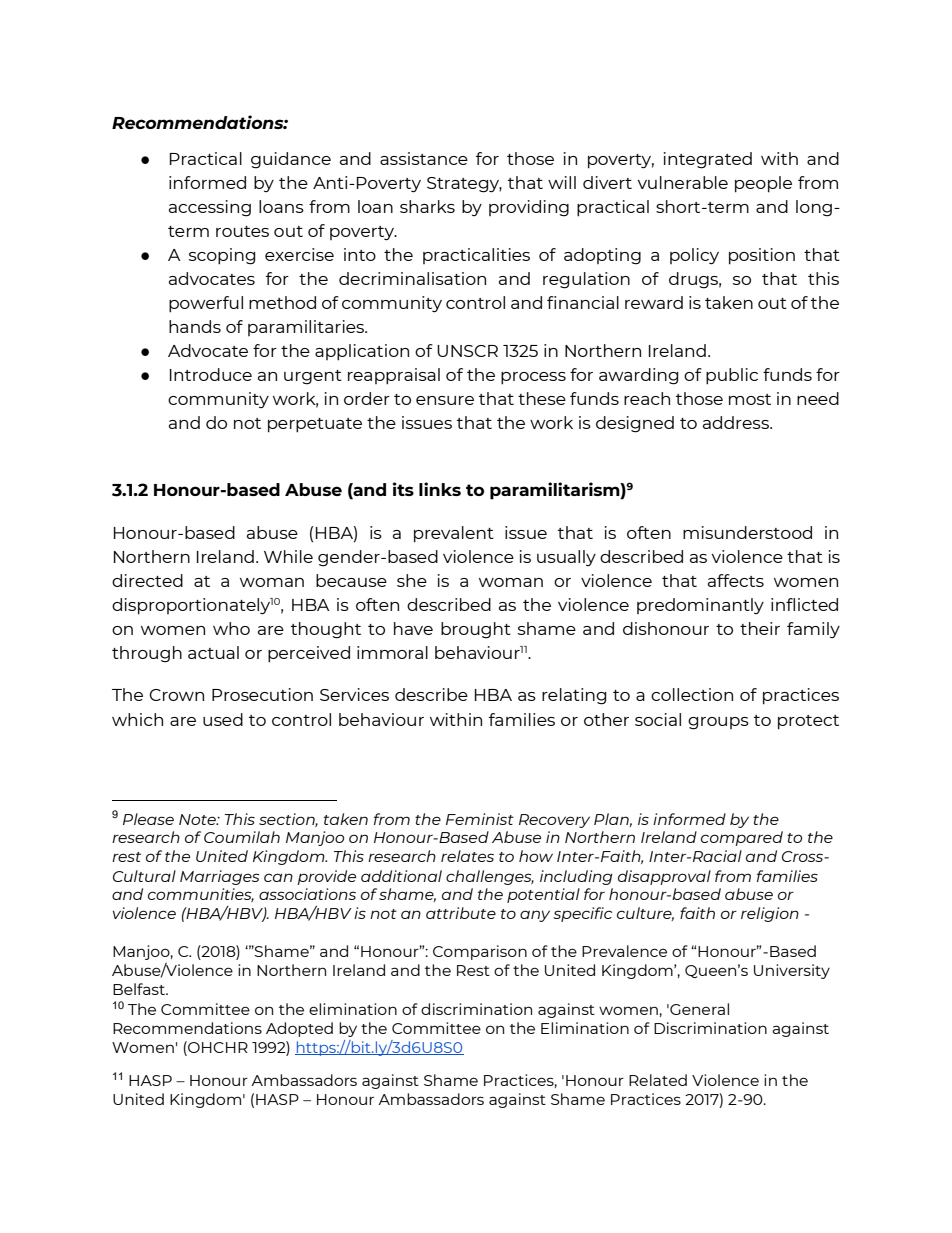  I want to click on Related, so click(658, 1080).
